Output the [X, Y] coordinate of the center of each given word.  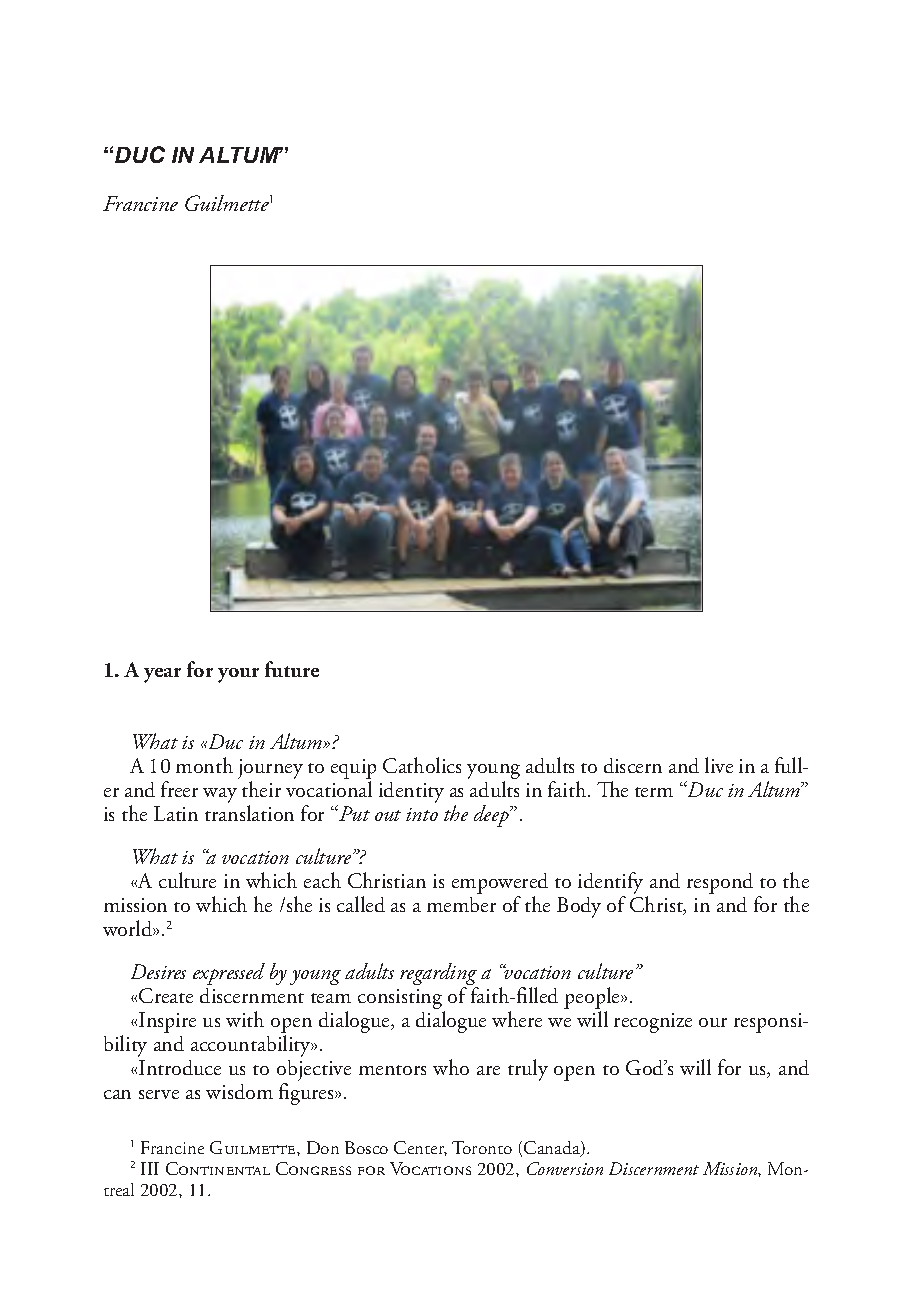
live [719, 765]
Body [579, 907]
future [292, 669]
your [238, 675]
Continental [218, 1168]
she [298, 904]
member [461, 904]
